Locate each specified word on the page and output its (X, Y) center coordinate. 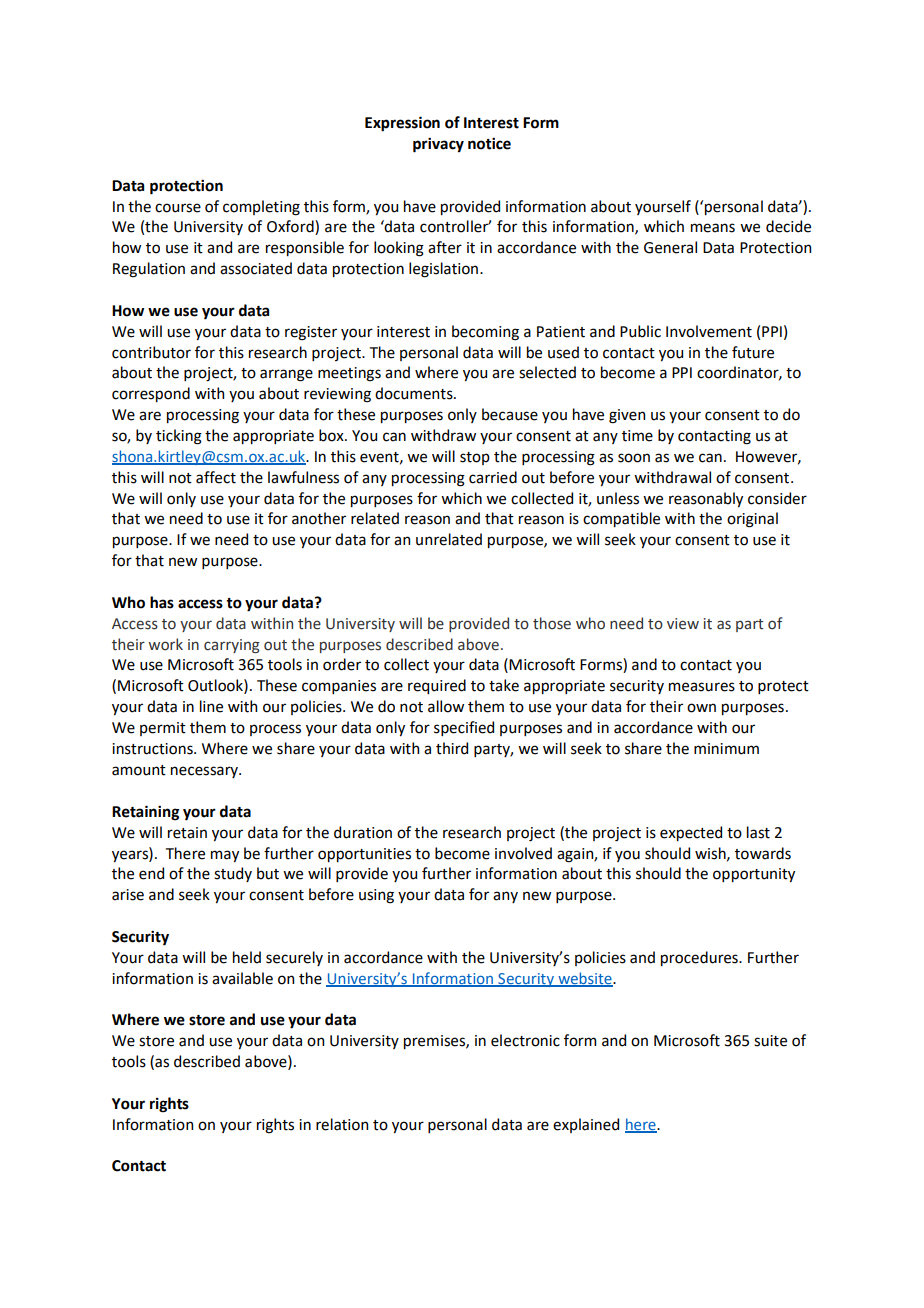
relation (342, 1124)
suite (770, 1041)
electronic (525, 1040)
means (713, 228)
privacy (438, 145)
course (178, 208)
